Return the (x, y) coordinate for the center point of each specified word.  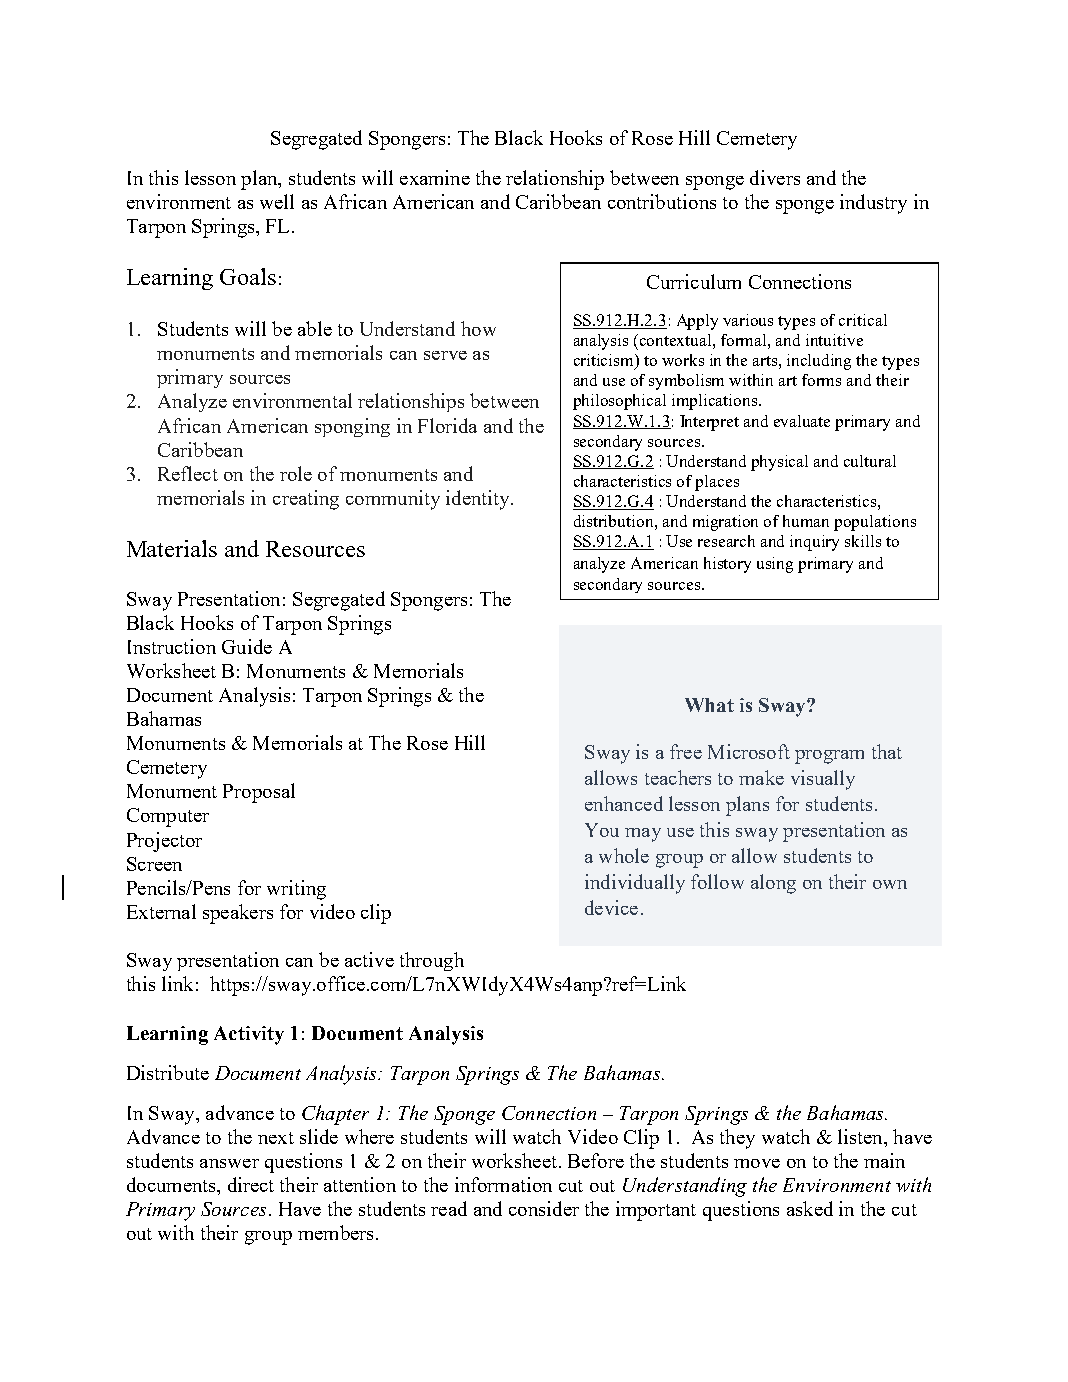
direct (251, 1184)
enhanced (624, 803)
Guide (247, 646)
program (829, 757)
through (432, 961)
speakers (238, 914)
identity (479, 500)
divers (775, 177)
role (296, 473)
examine (435, 177)
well (277, 201)
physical (779, 463)
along (773, 884)
